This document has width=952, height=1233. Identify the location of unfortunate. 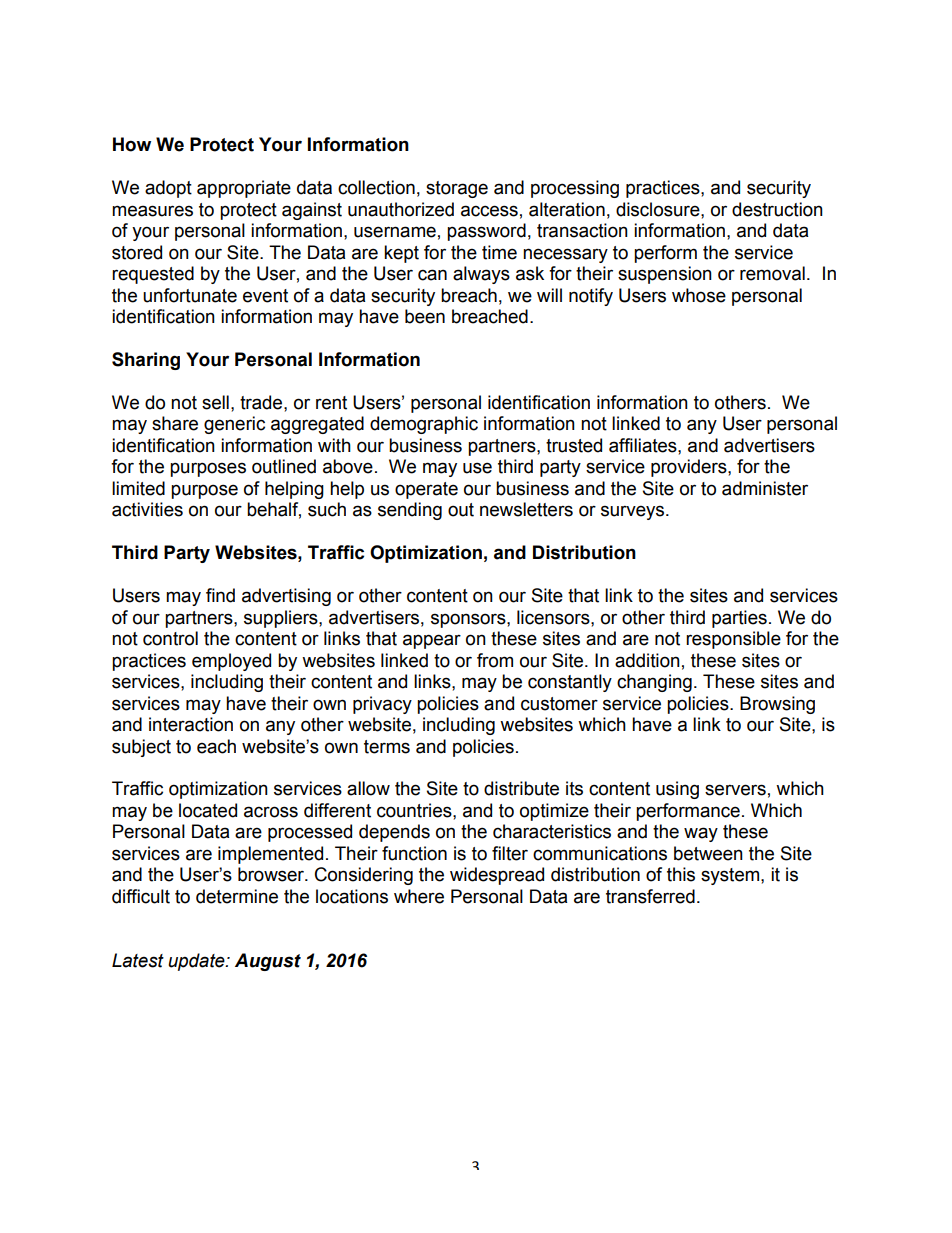
(190, 295).
